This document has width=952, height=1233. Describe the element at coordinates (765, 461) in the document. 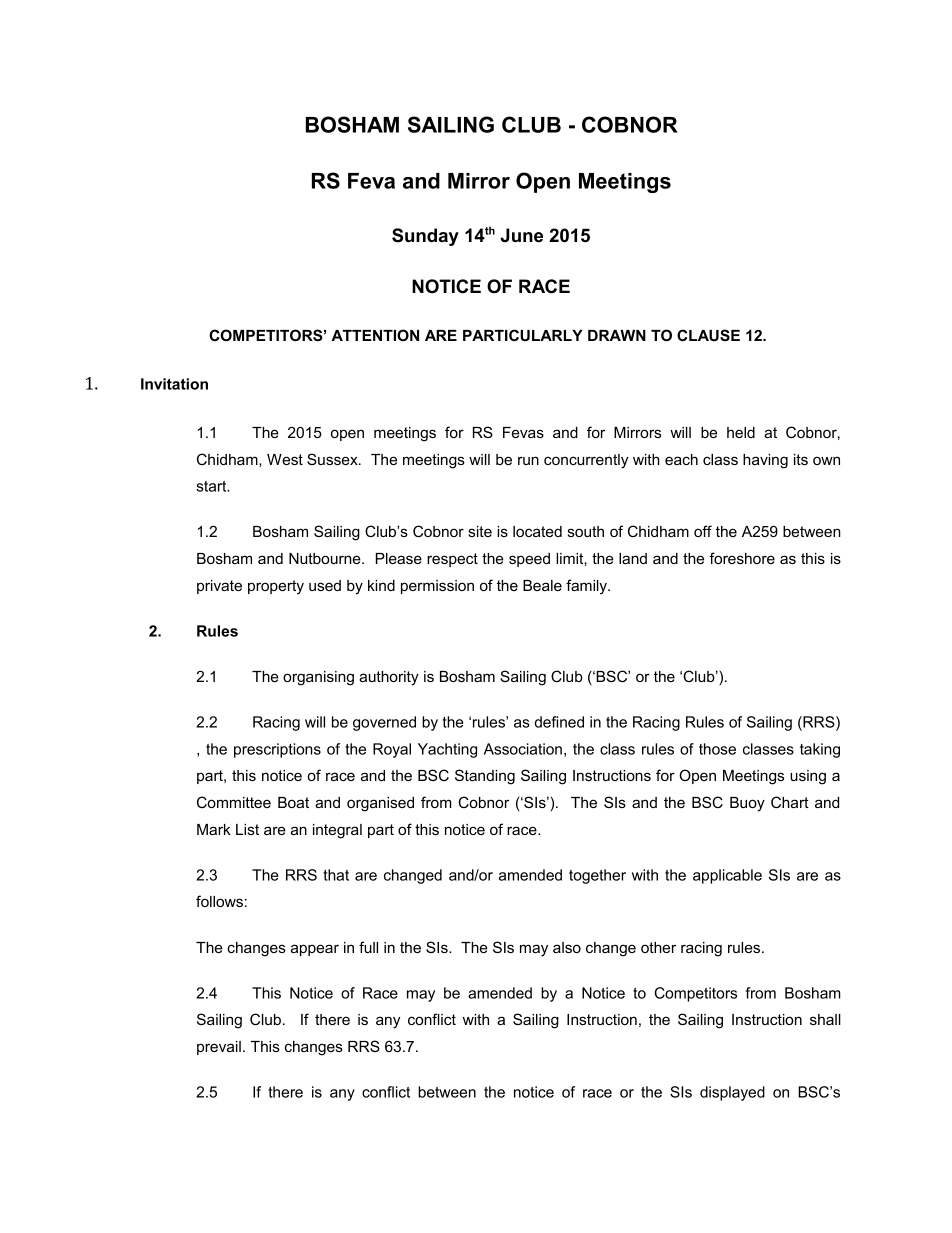

I see `having` at that location.
